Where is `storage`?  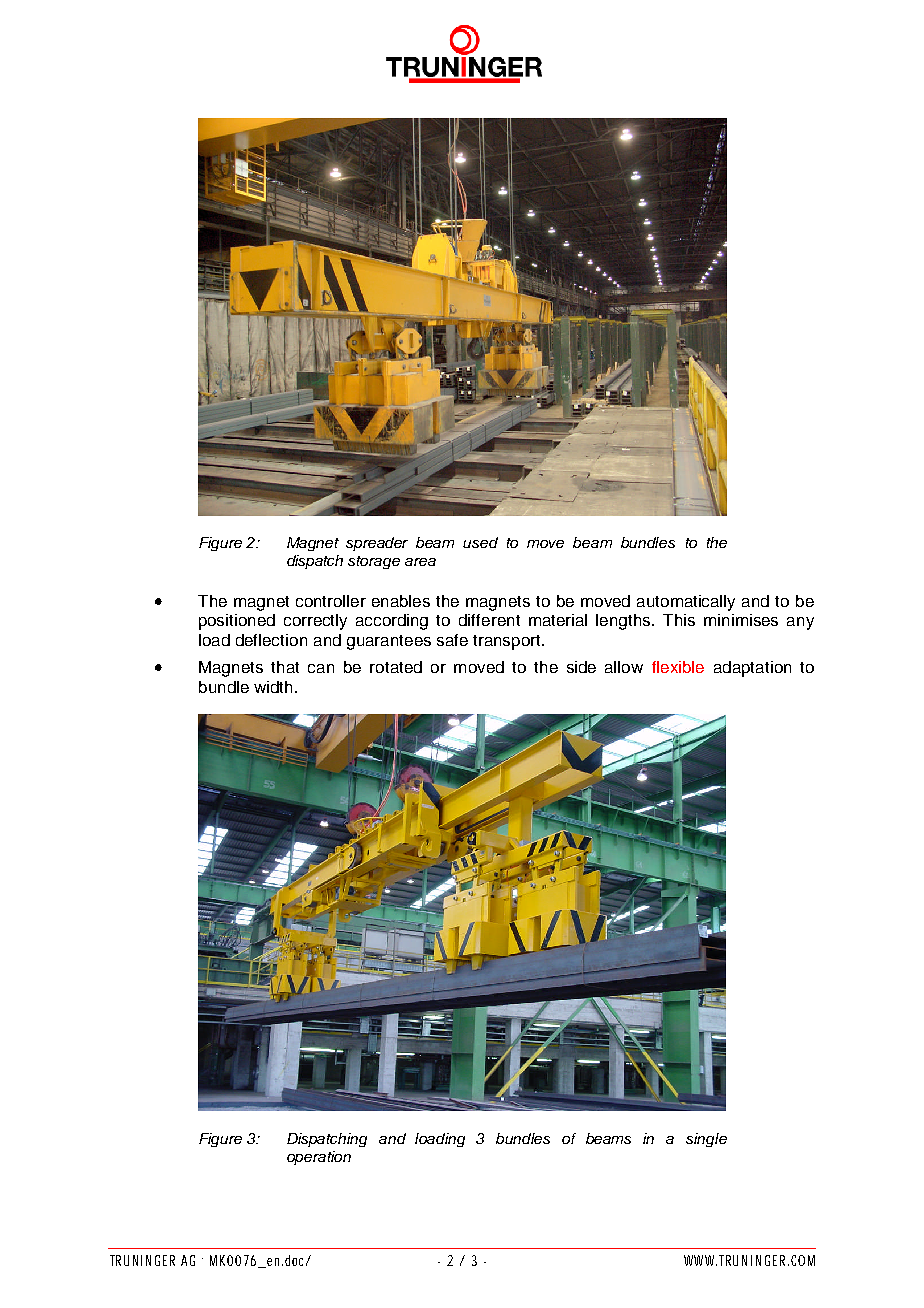
storage is located at coordinates (374, 562).
